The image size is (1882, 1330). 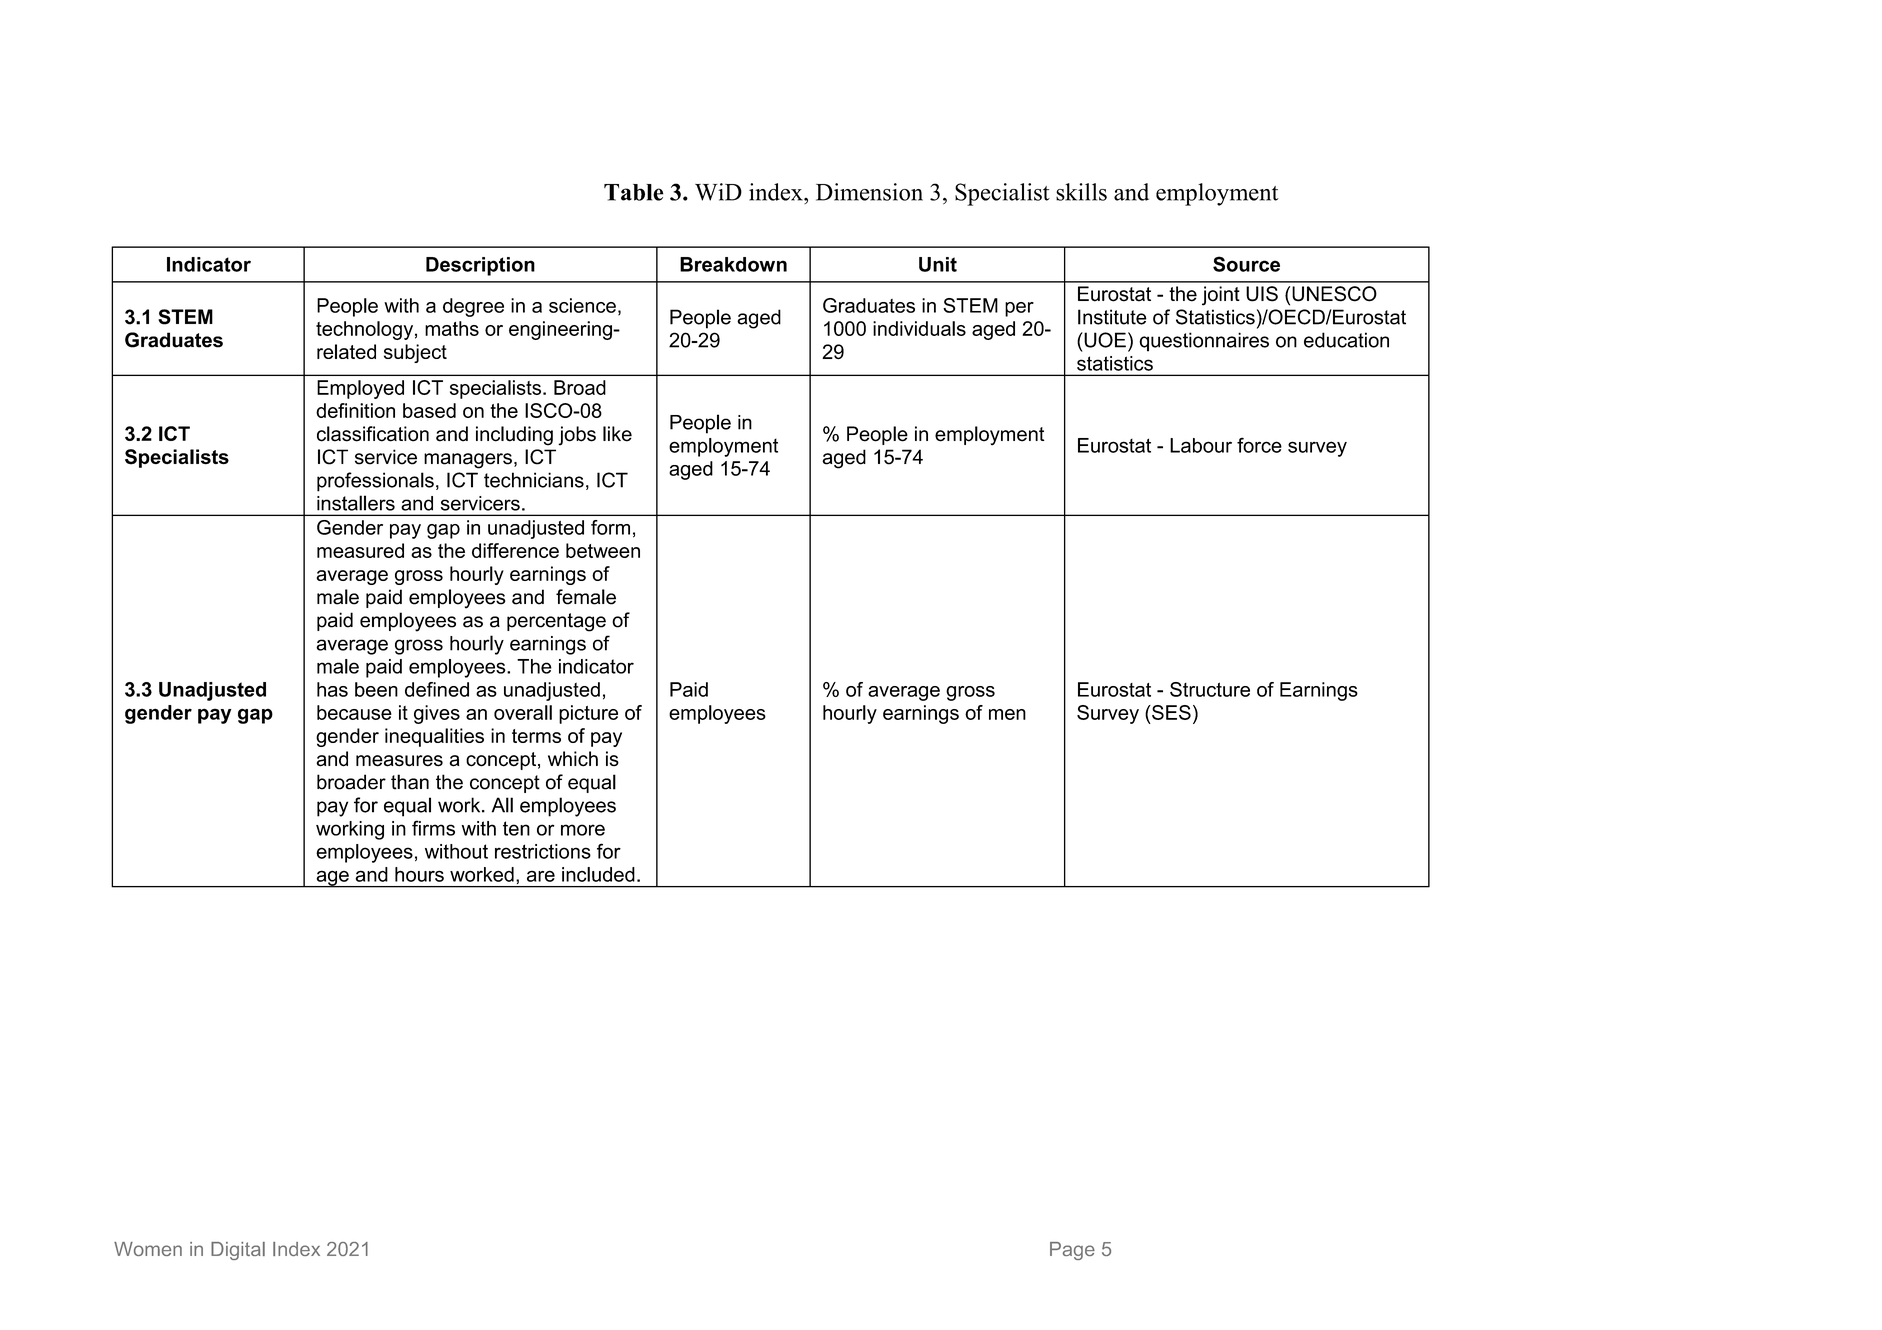 What do you see at coordinates (1246, 264) in the screenshot?
I see `Source` at bounding box center [1246, 264].
